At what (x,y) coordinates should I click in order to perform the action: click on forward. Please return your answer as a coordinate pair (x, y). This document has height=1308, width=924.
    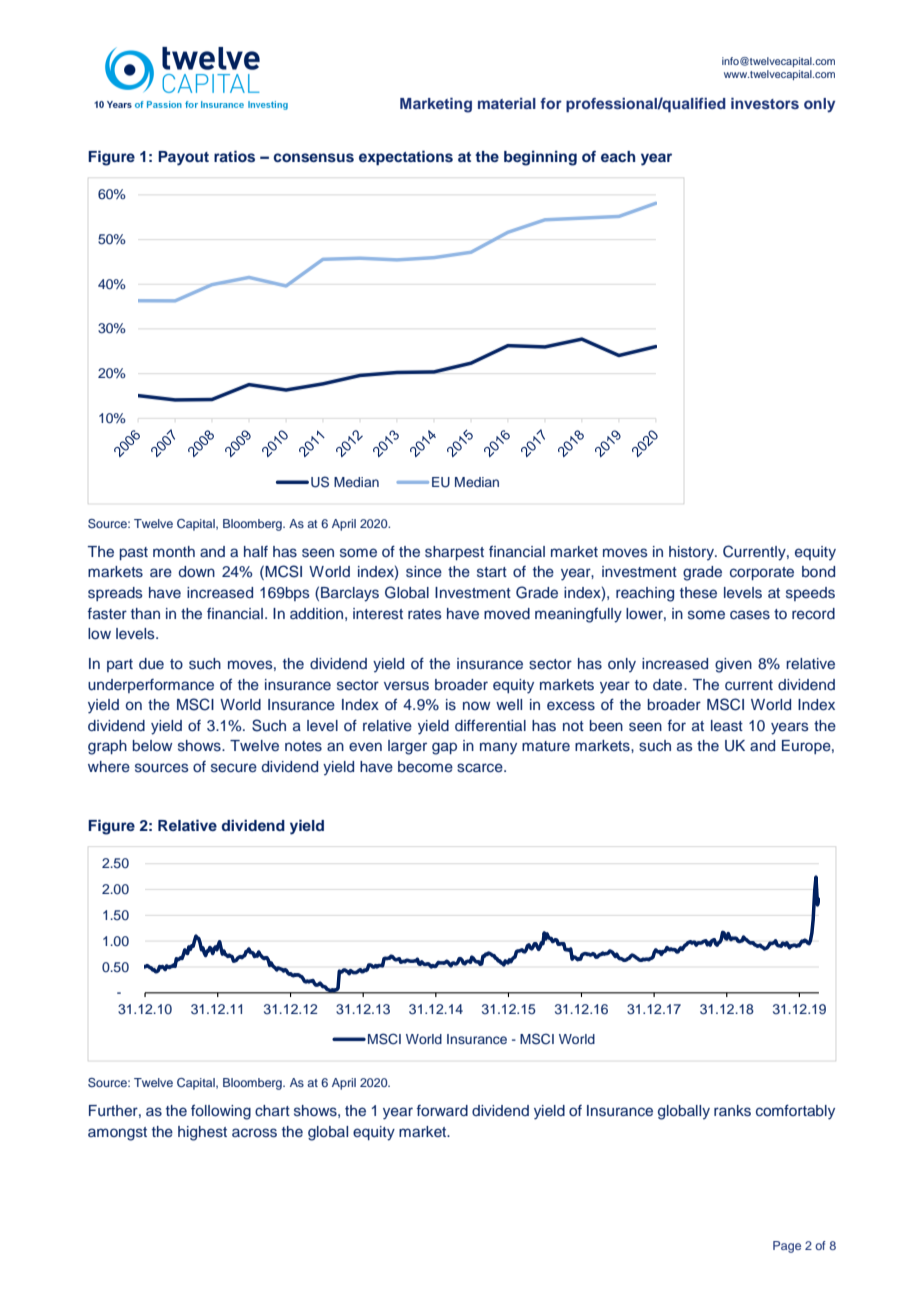
    Looking at the image, I should click on (442, 1110).
